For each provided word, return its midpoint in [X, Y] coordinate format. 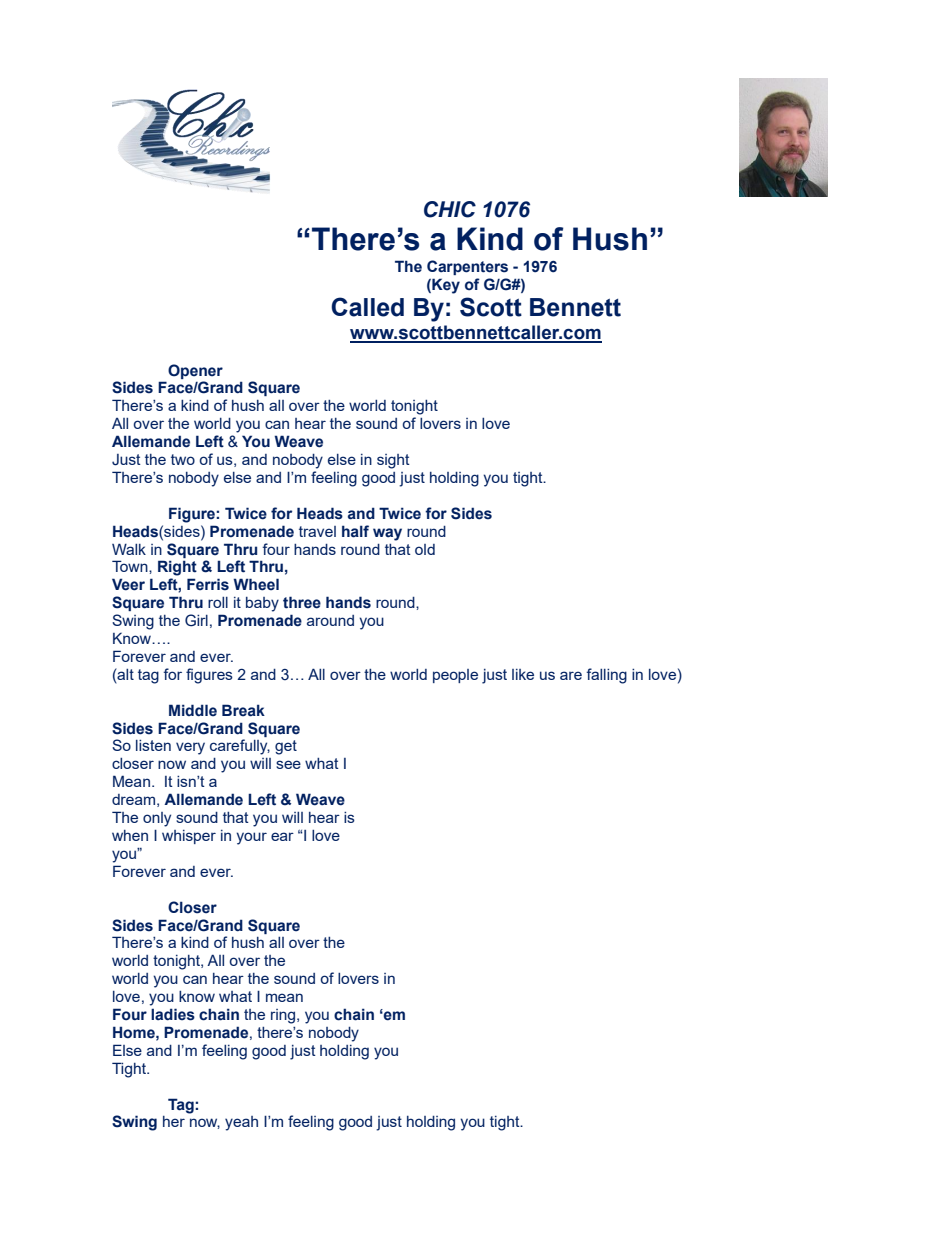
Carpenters [467, 267]
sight [393, 461]
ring [284, 1016]
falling [606, 676]
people [455, 676]
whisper [189, 837]
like [523, 674]
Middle [193, 710]
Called [367, 307]
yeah [241, 1123]
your [251, 838]
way [387, 534]
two [183, 459]
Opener [195, 371]
